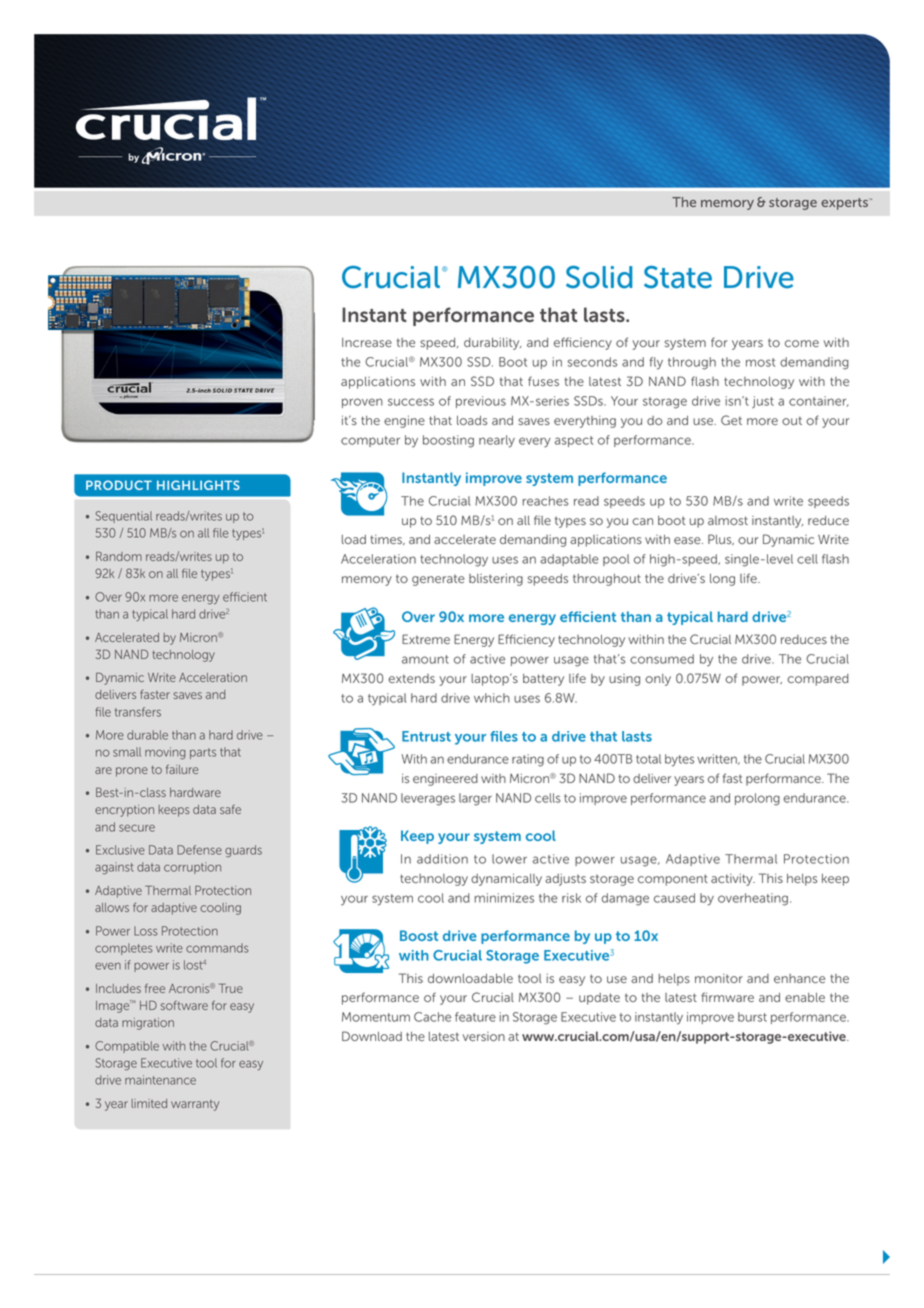 The width and height of the screenshot is (924, 1308). Describe the element at coordinates (493, 344) in the screenshot. I see `durability` at that location.
